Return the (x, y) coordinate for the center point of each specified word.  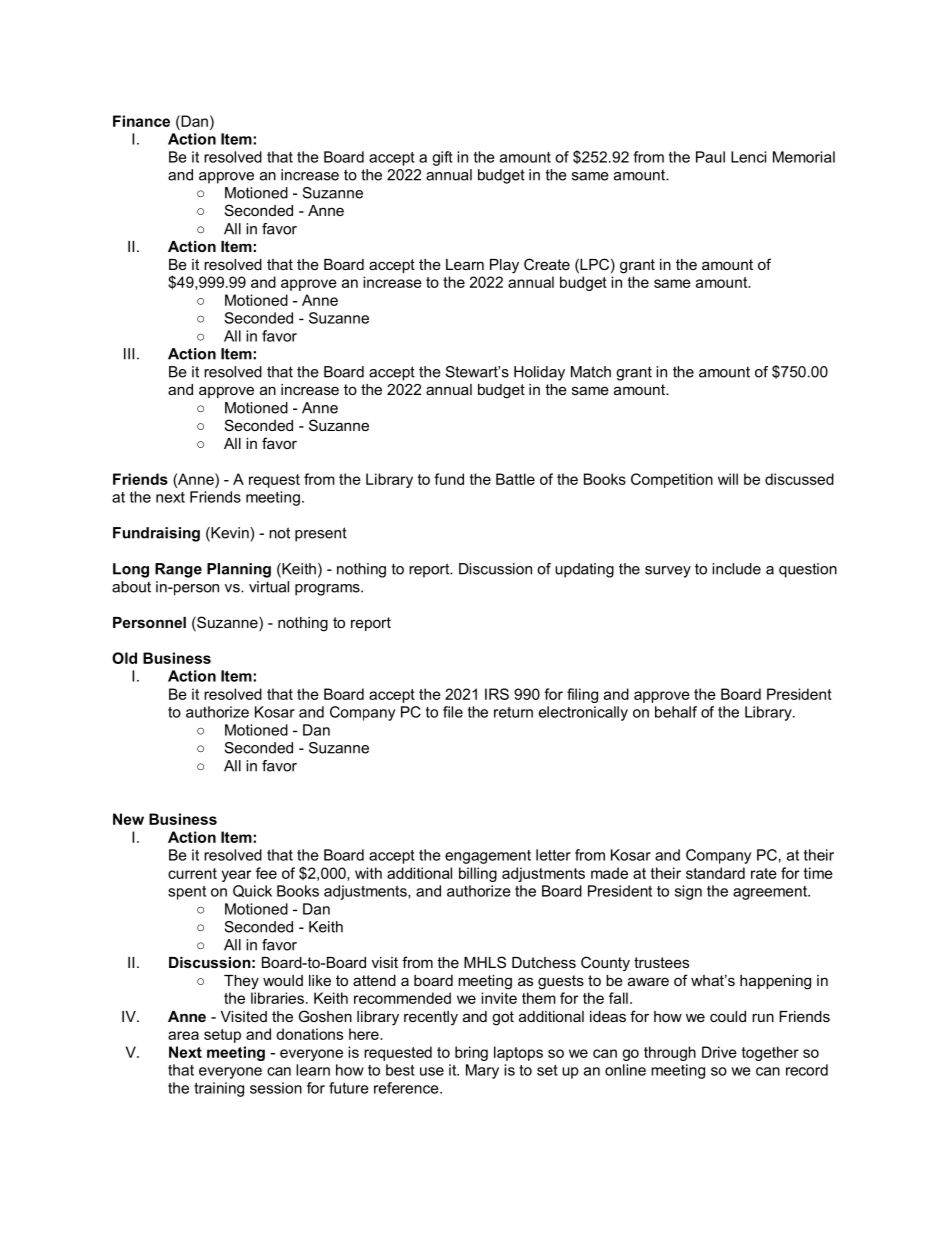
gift (442, 158)
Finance (141, 121)
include (736, 569)
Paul (710, 157)
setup (222, 1036)
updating (584, 570)
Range (178, 570)
